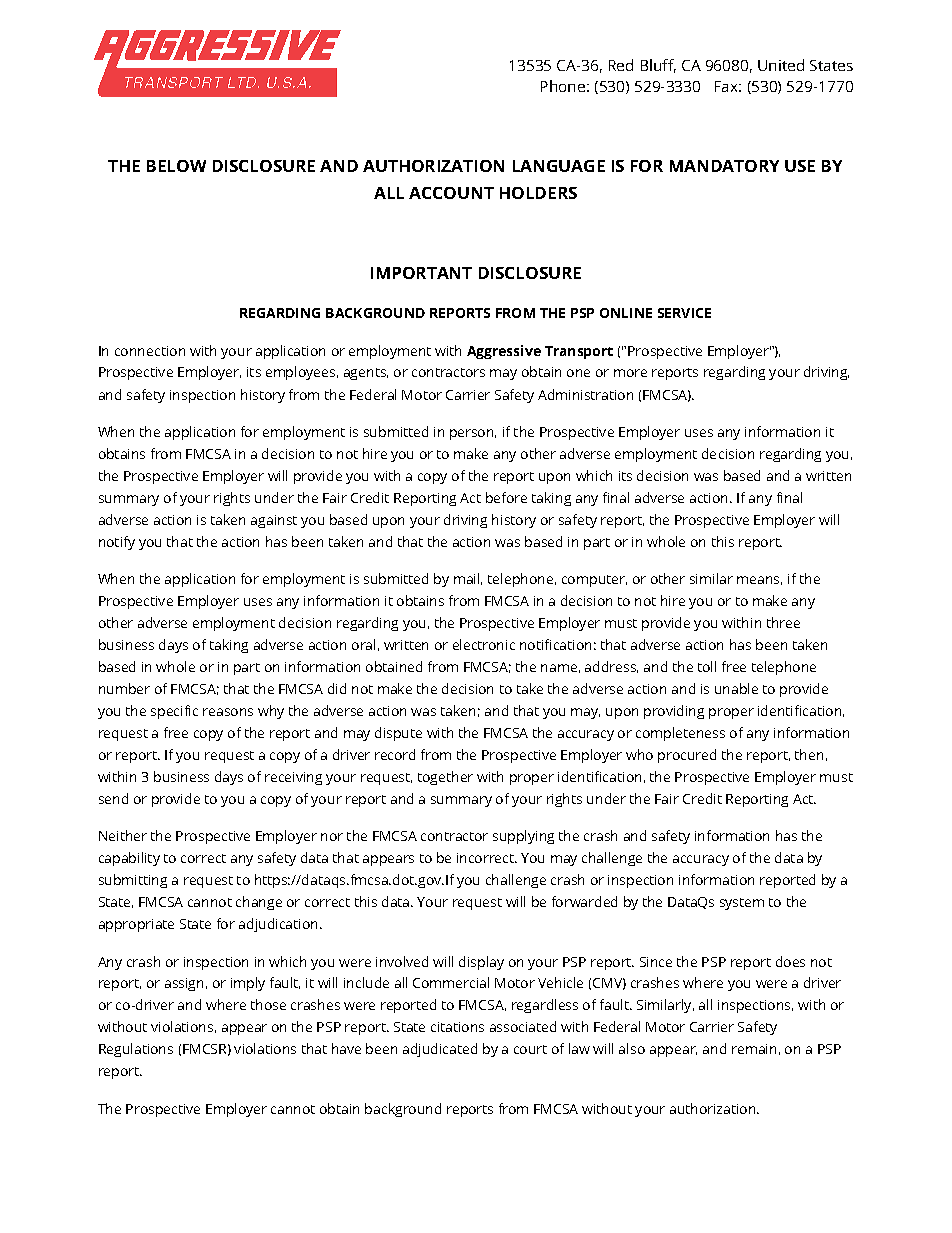 This image has width=952, height=1233. What do you see at coordinates (113, 798) in the image?
I see `send` at bounding box center [113, 798].
